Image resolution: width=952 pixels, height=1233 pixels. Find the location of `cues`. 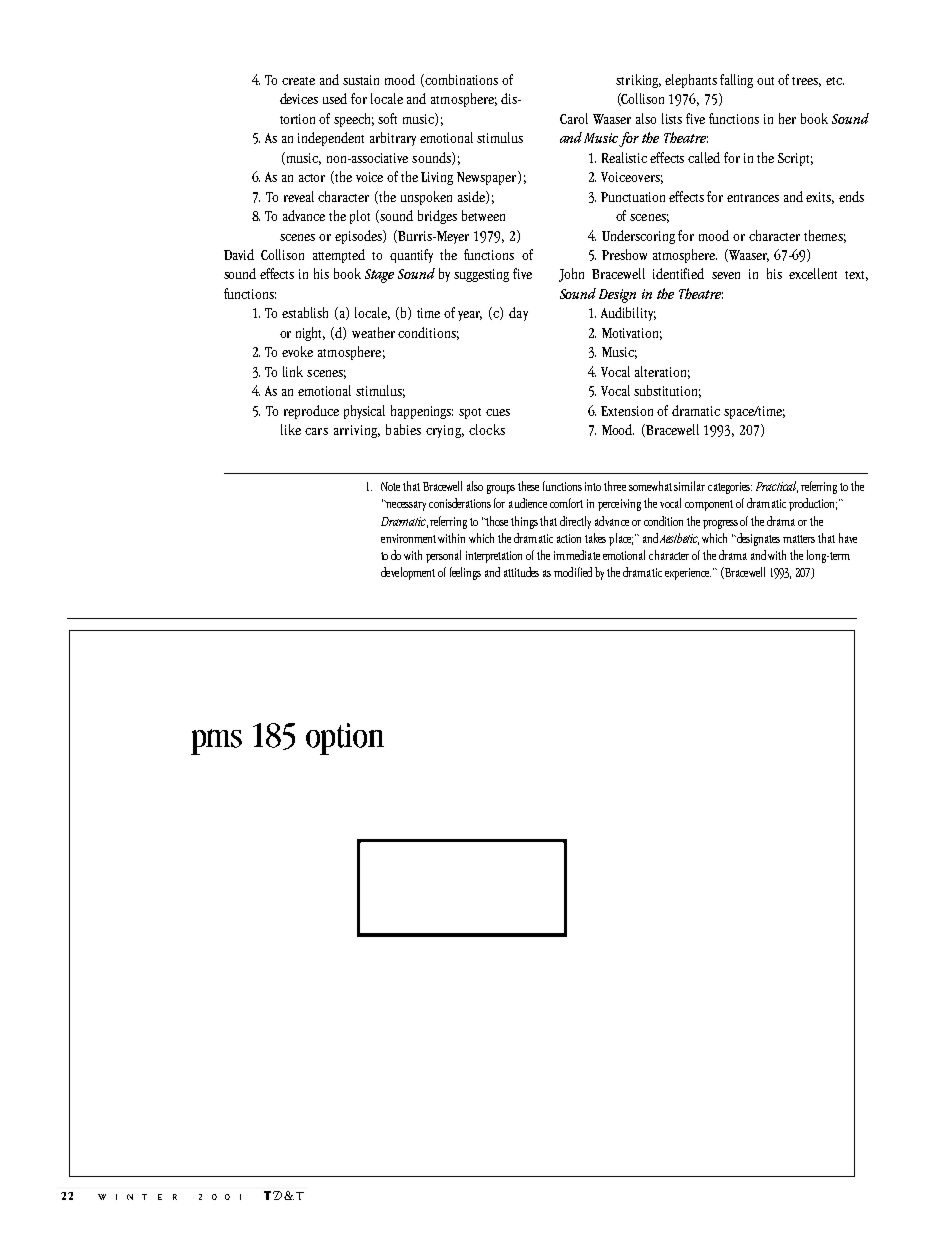

cues is located at coordinates (498, 412).
